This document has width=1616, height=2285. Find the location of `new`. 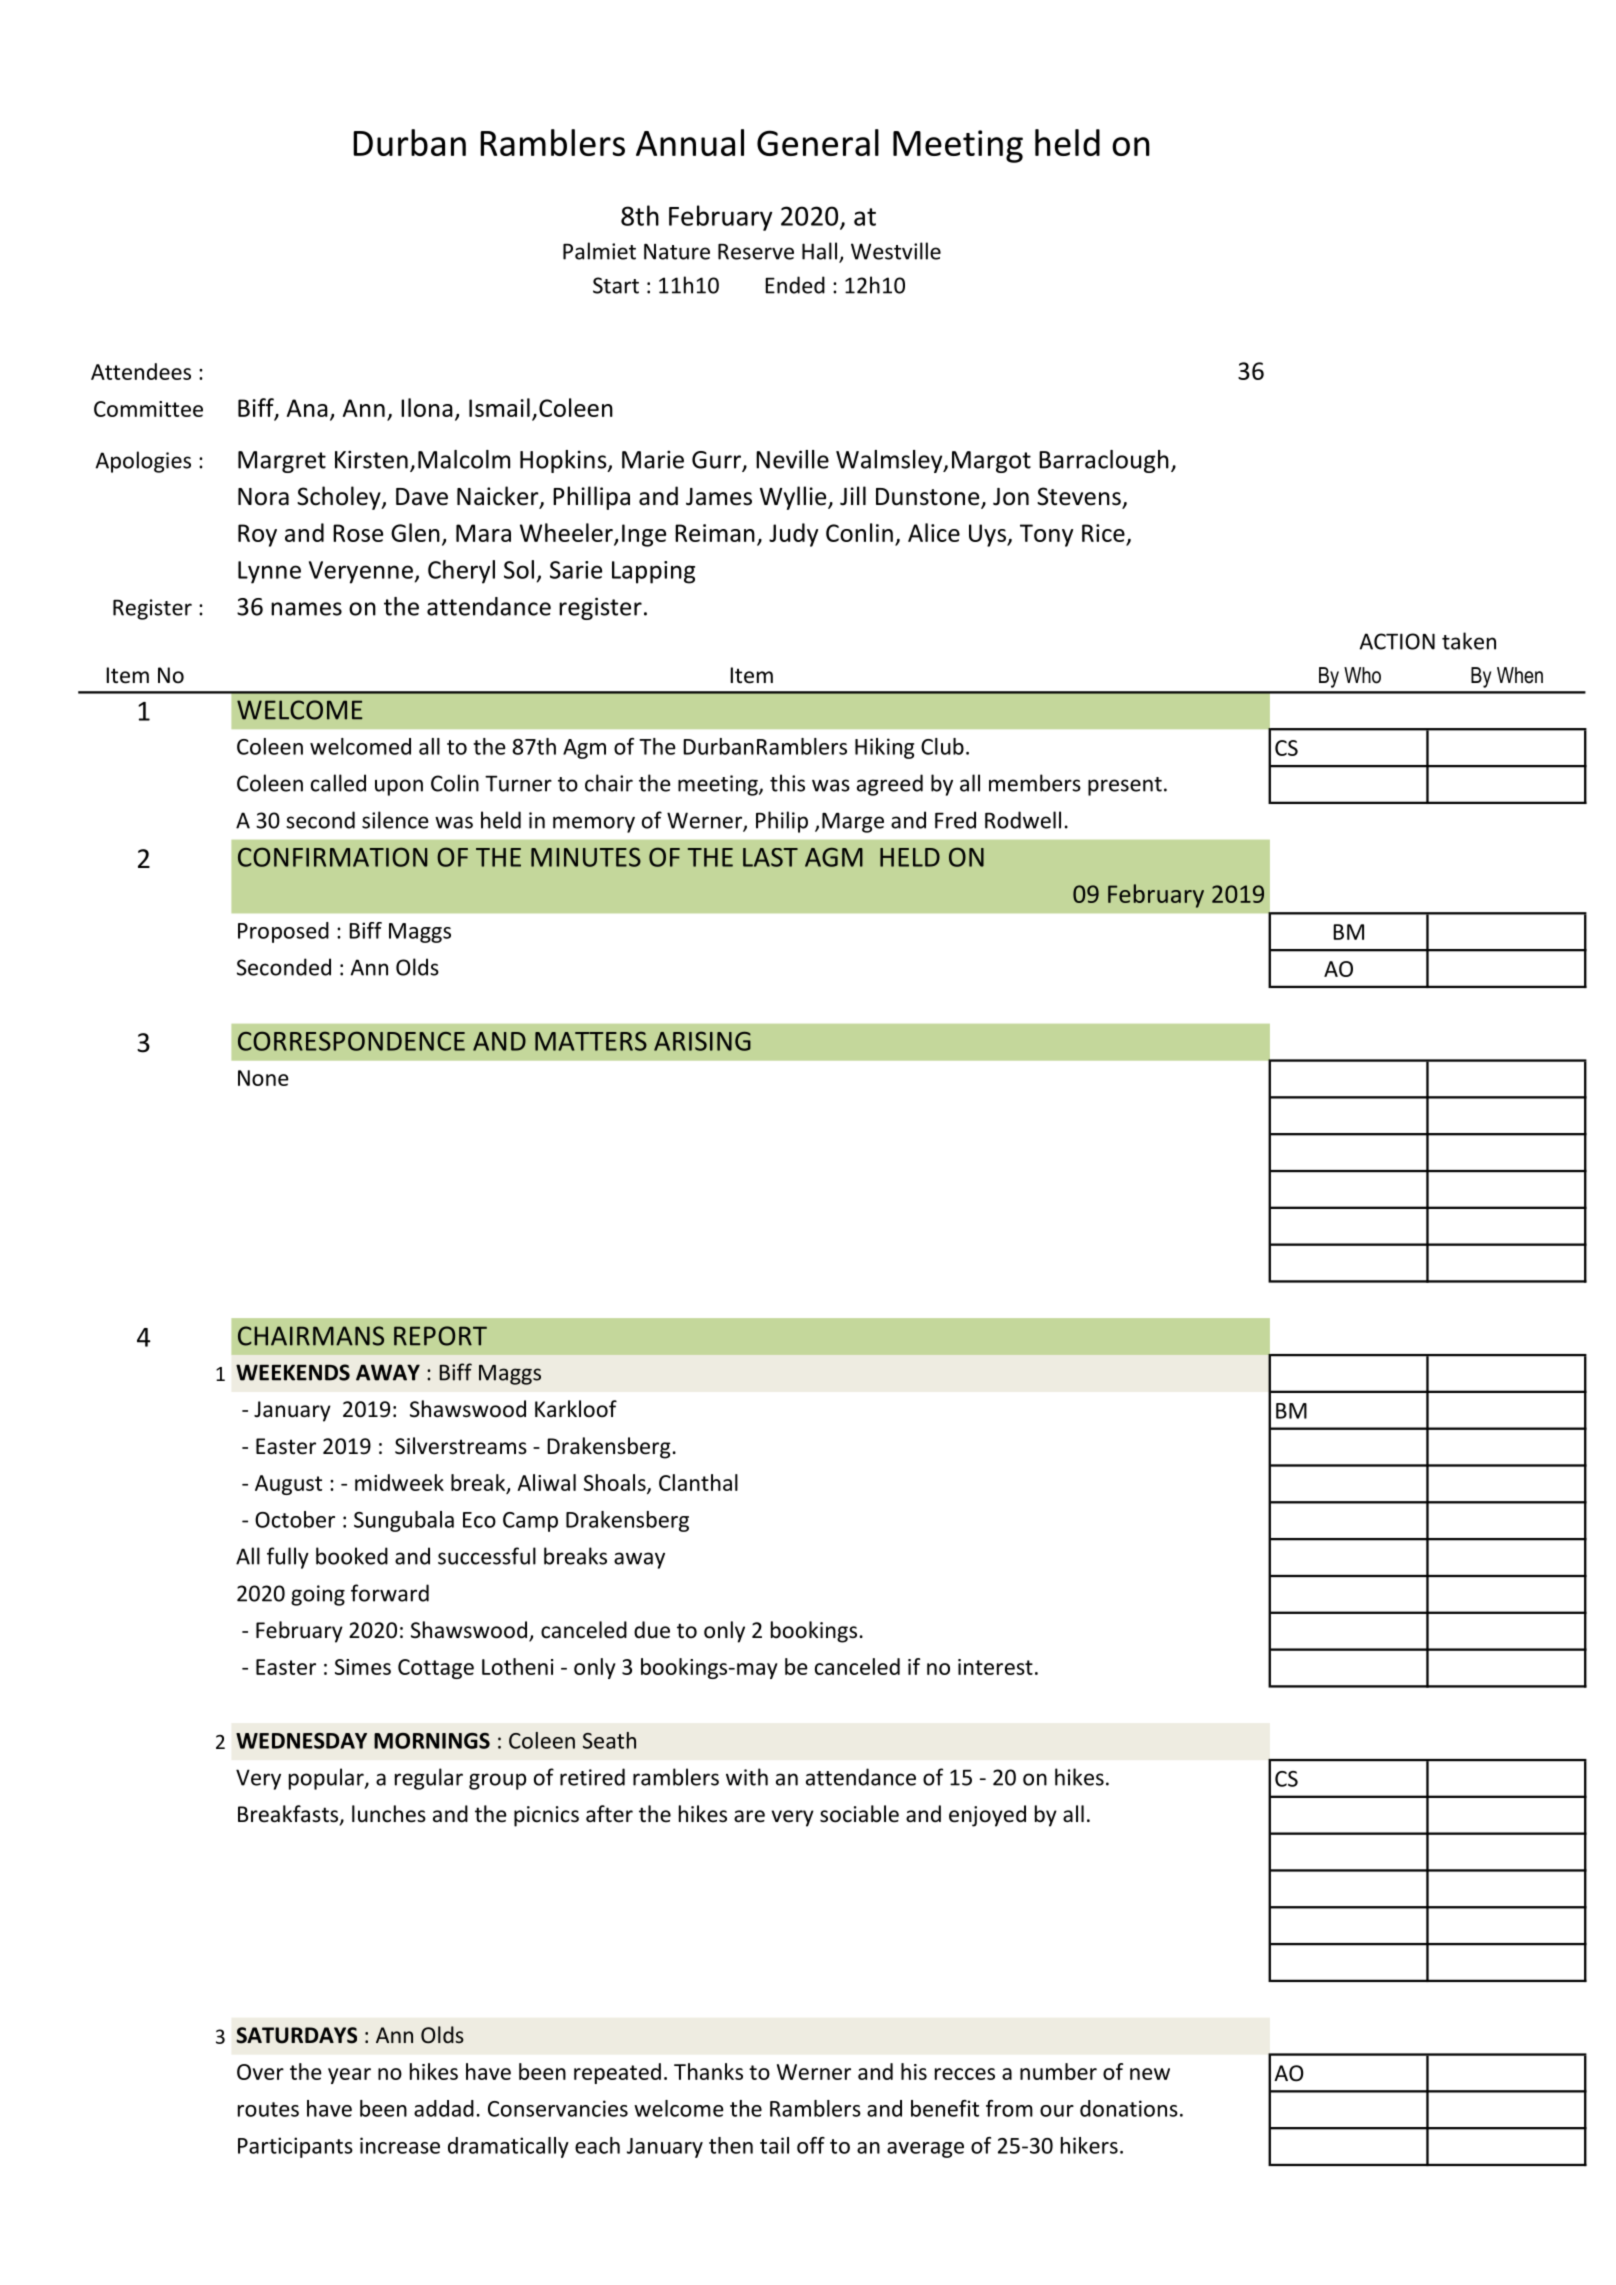

new is located at coordinates (1150, 2074).
